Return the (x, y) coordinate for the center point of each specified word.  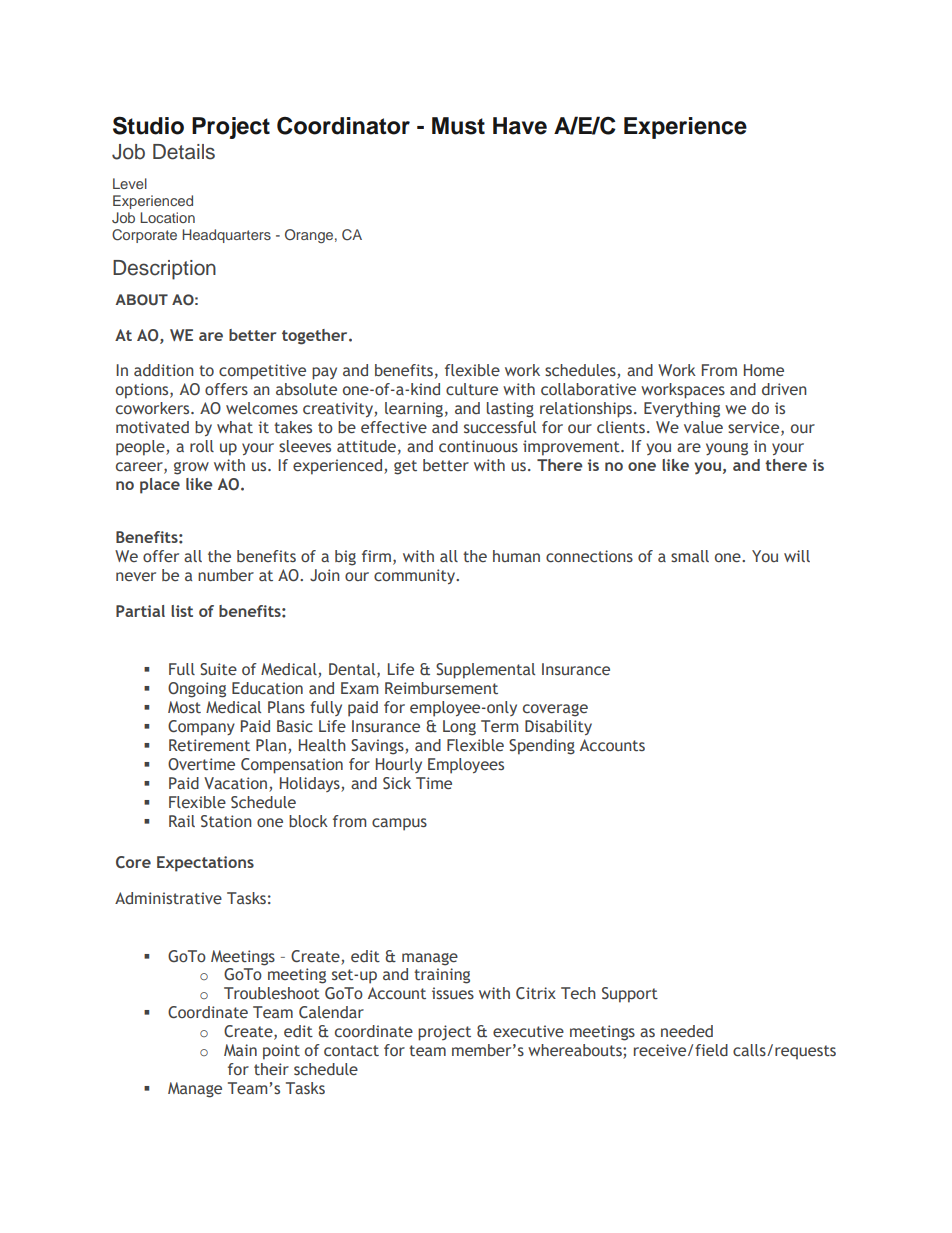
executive (528, 1031)
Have (520, 126)
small (690, 556)
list (182, 611)
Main (240, 1050)
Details (184, 152)
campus (399, 824)
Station (226, 821)
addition (164, 370)
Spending (542, 747)
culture (472, 389)
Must (458, 126)
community (416, 576)
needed (687, 1031)
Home (764, 370)
